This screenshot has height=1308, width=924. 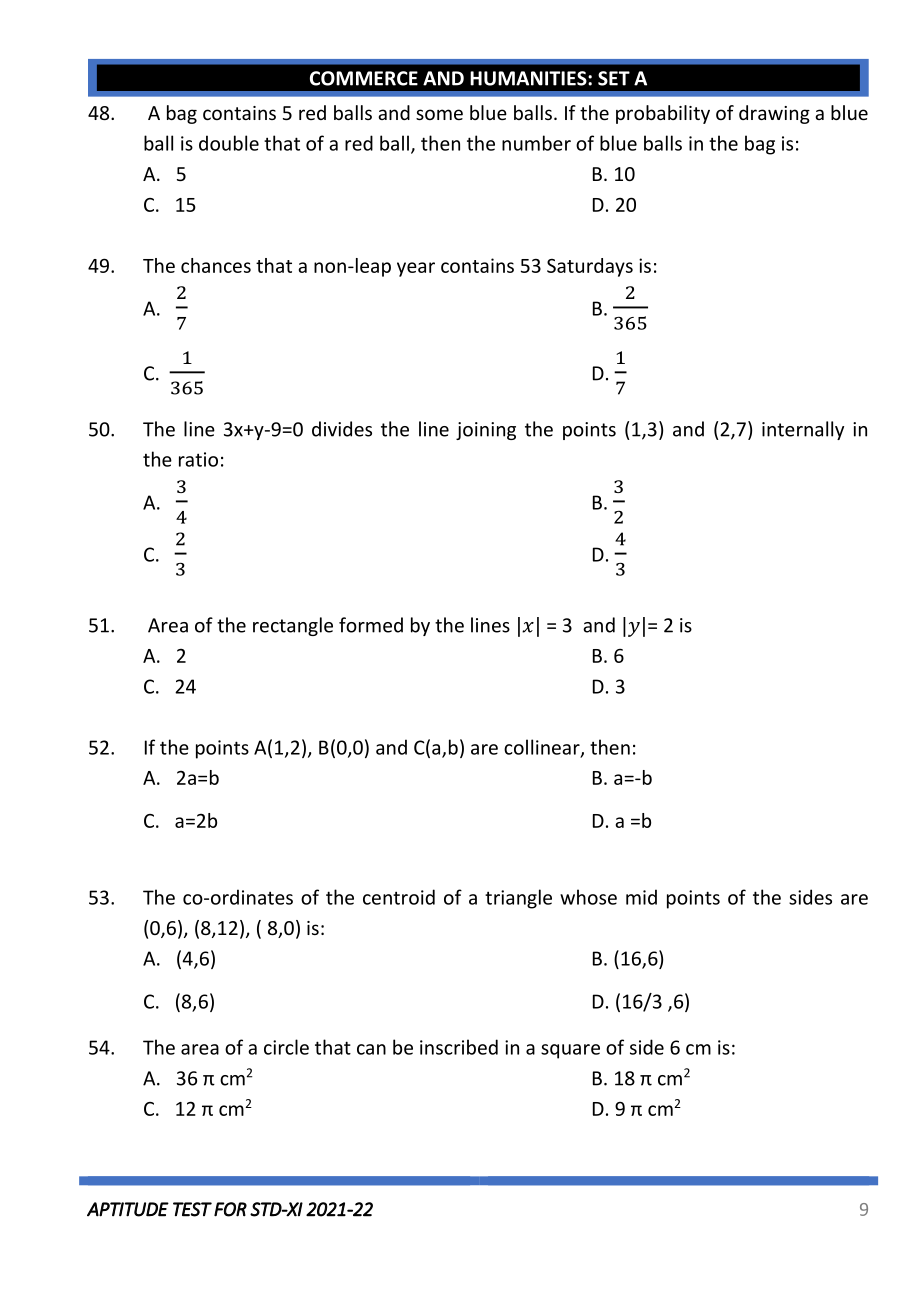 What do you see at coordinates (371, 625) in the screenshot?
I see `formed` at bounding box center [371, 625].
